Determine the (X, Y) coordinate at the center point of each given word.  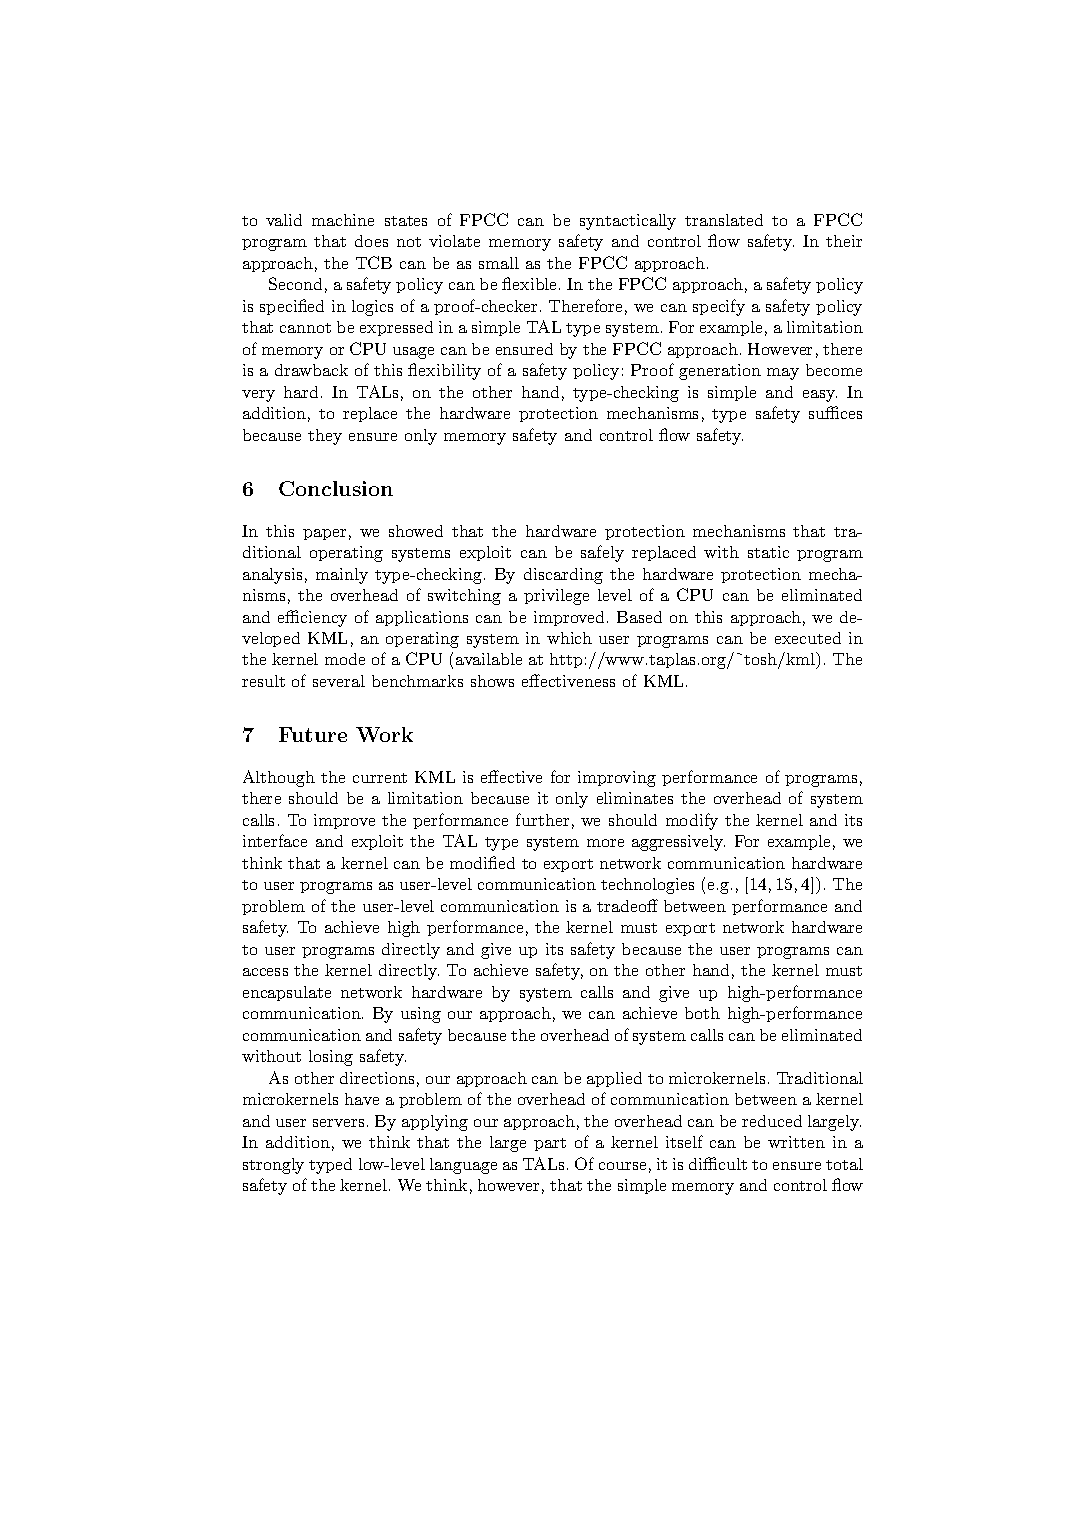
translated (724, 220)
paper (324, 534)
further (542, 819)
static (768, 552)
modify (692, 821)
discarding (563, 576)
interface (275, 840)
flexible (531, 283)
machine (343, 220)
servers (338, 1123)
